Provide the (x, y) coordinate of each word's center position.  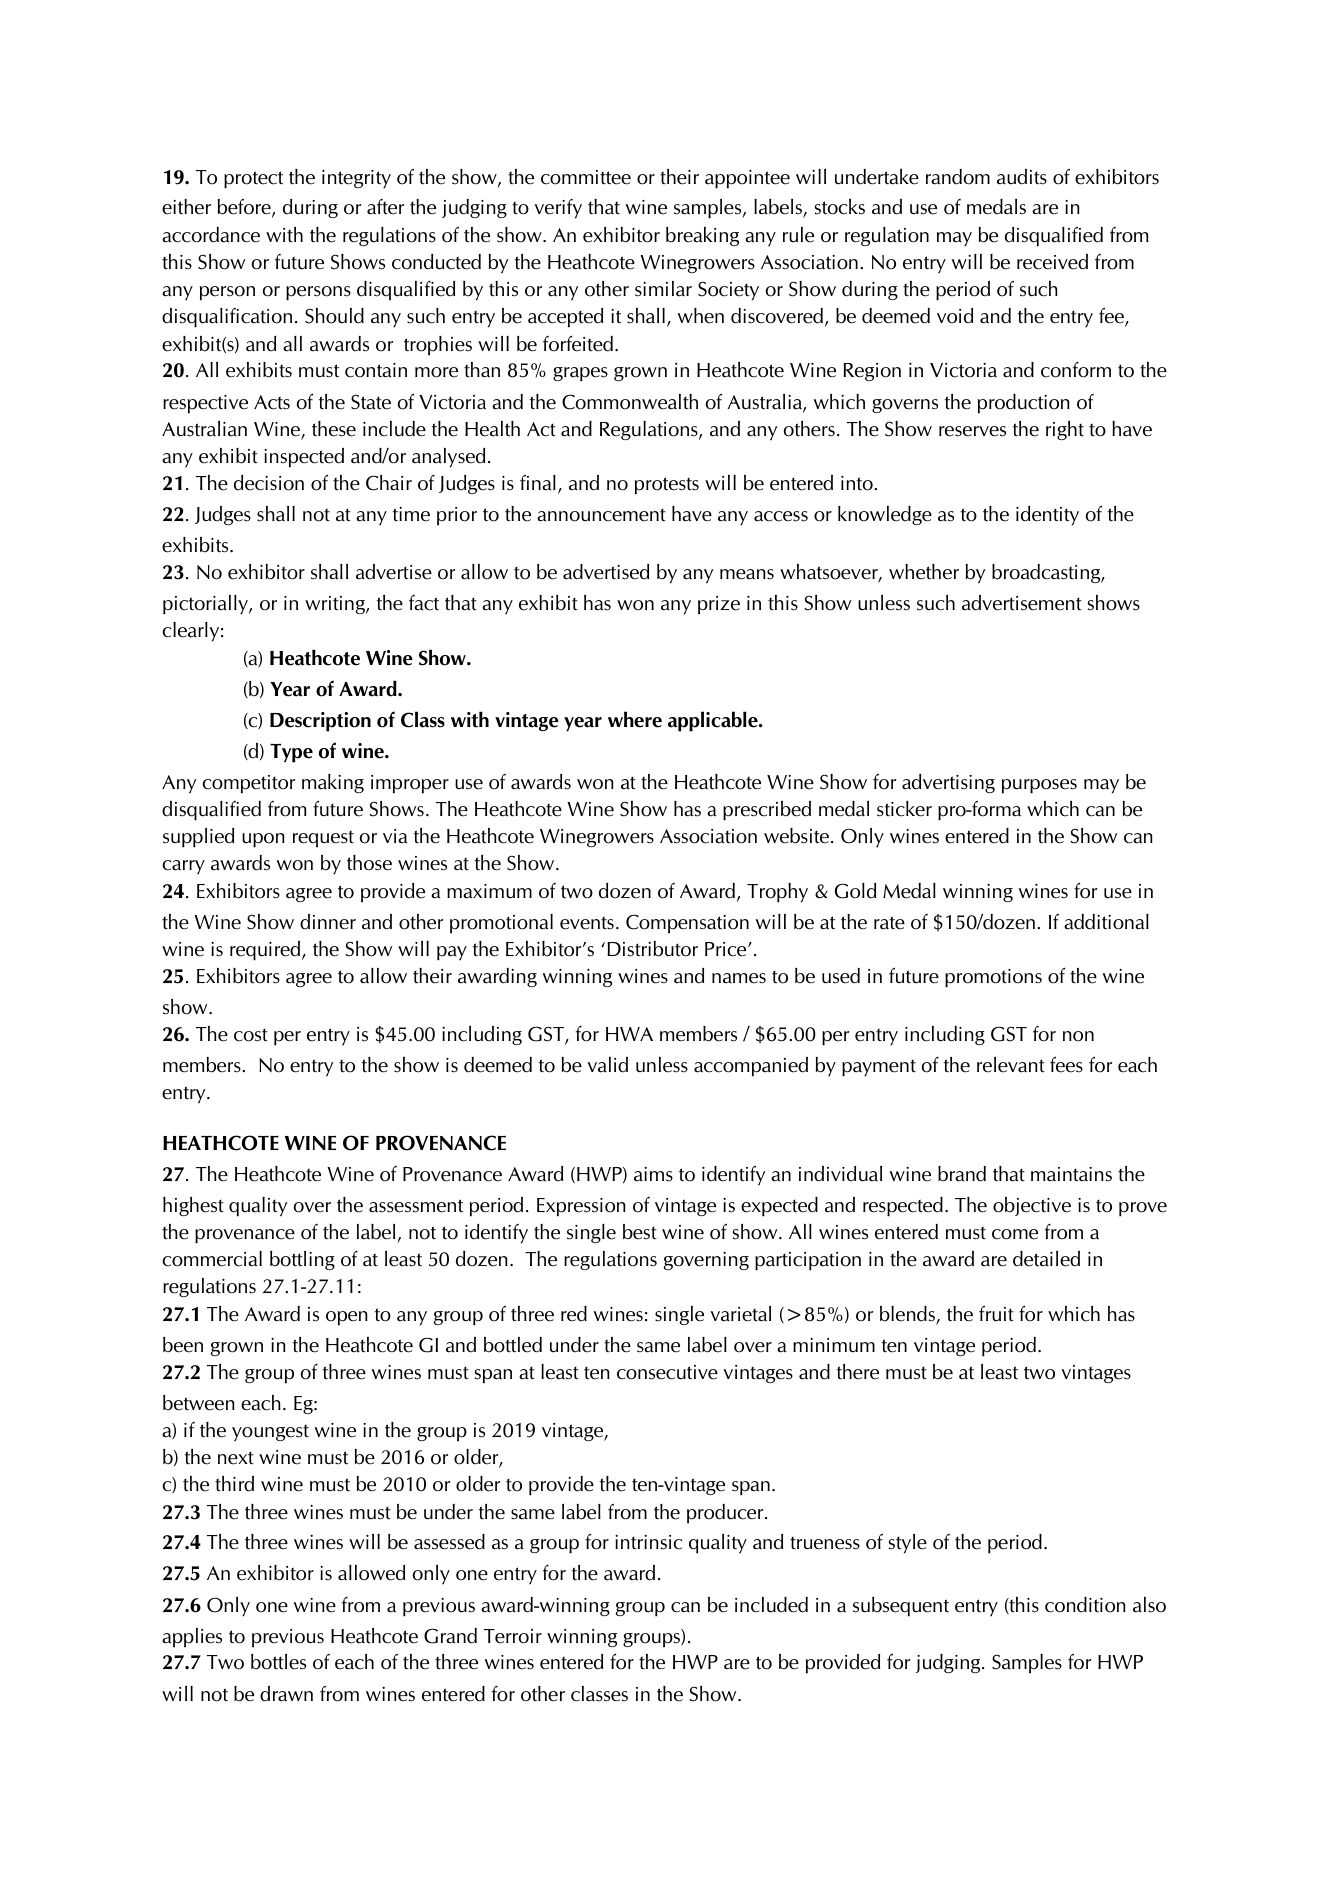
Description (320, 722)
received (1052, 262)
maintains (1071, 1174)
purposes (1039, 786)
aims (653, 1174)
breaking (702, 236)
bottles (278, 1662)
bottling (302, 1260)
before (245, 207)
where (635, 719)
